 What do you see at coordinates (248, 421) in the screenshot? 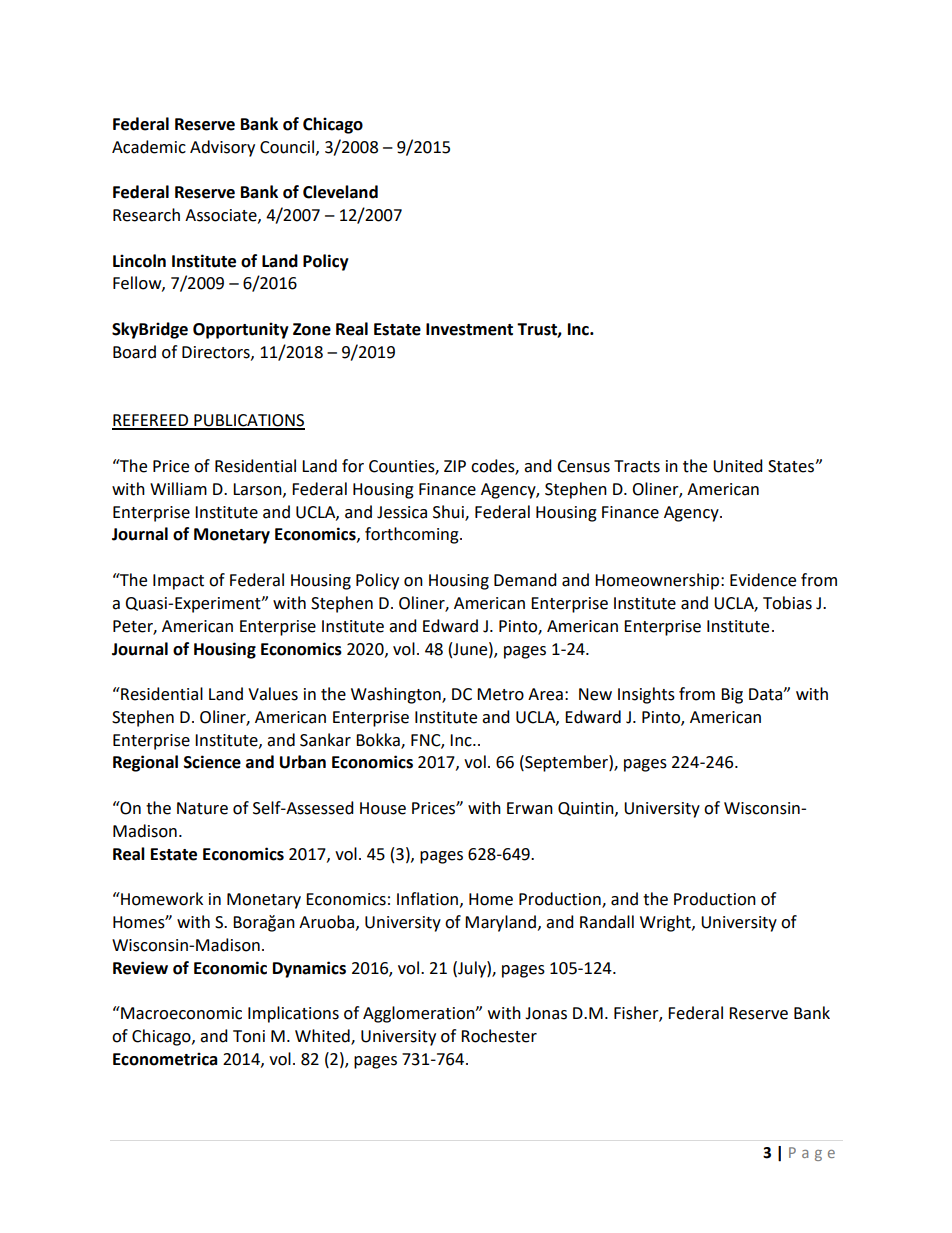
I see `PUBLICATIONS` at bounding box center [248, 421].
